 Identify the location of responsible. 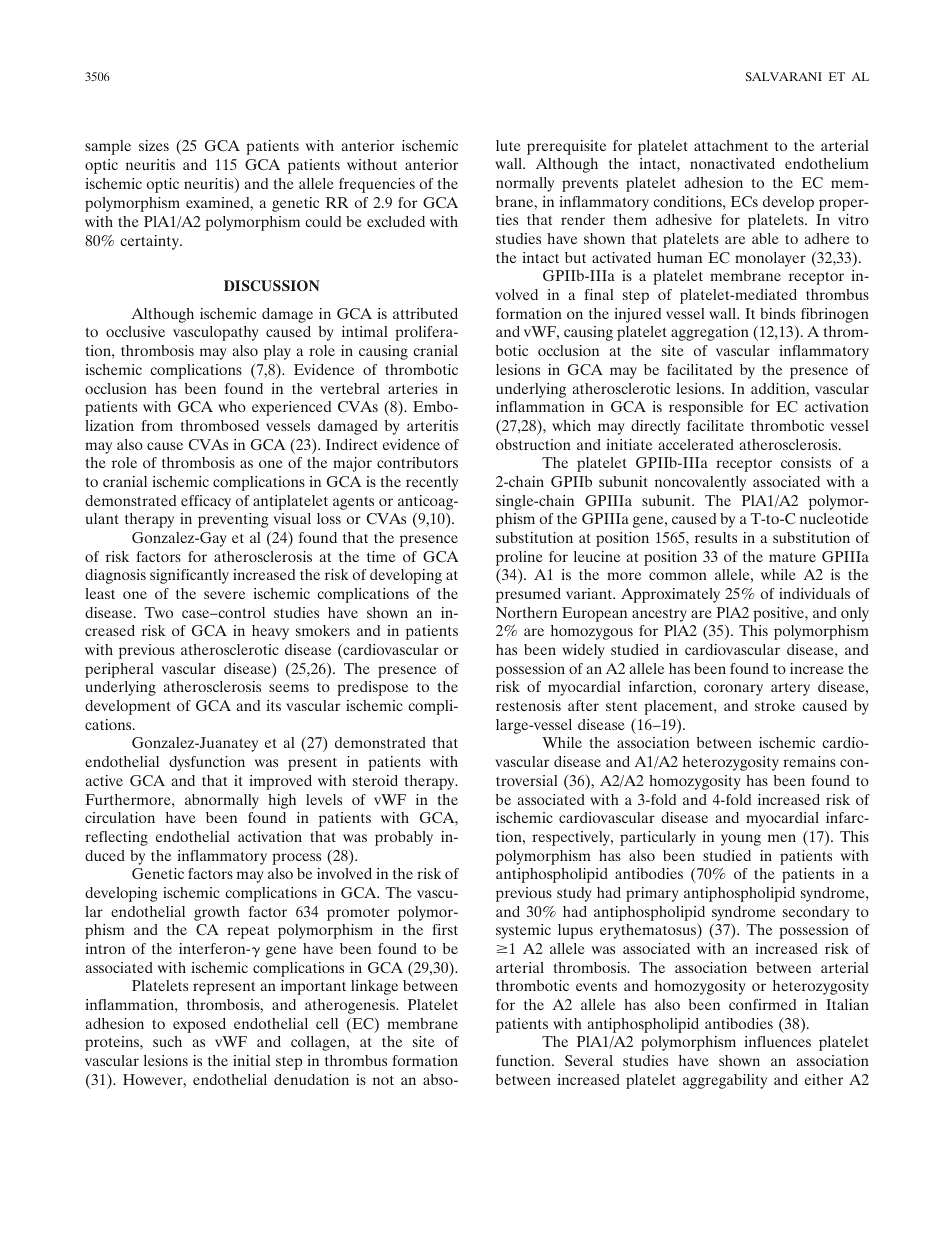
(706, 408).
